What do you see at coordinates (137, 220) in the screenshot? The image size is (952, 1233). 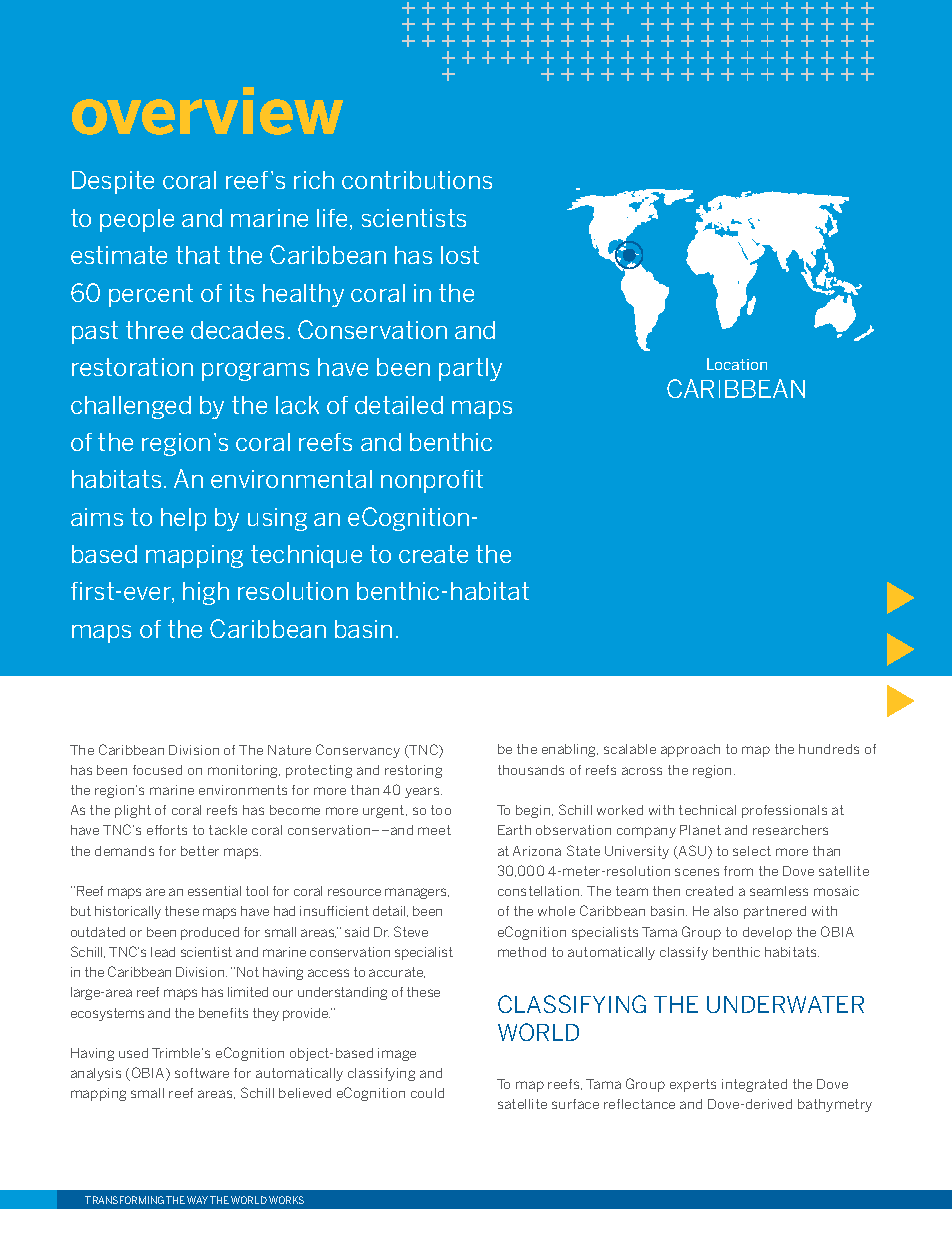 I see `people` at bounding box center [137, 220].
